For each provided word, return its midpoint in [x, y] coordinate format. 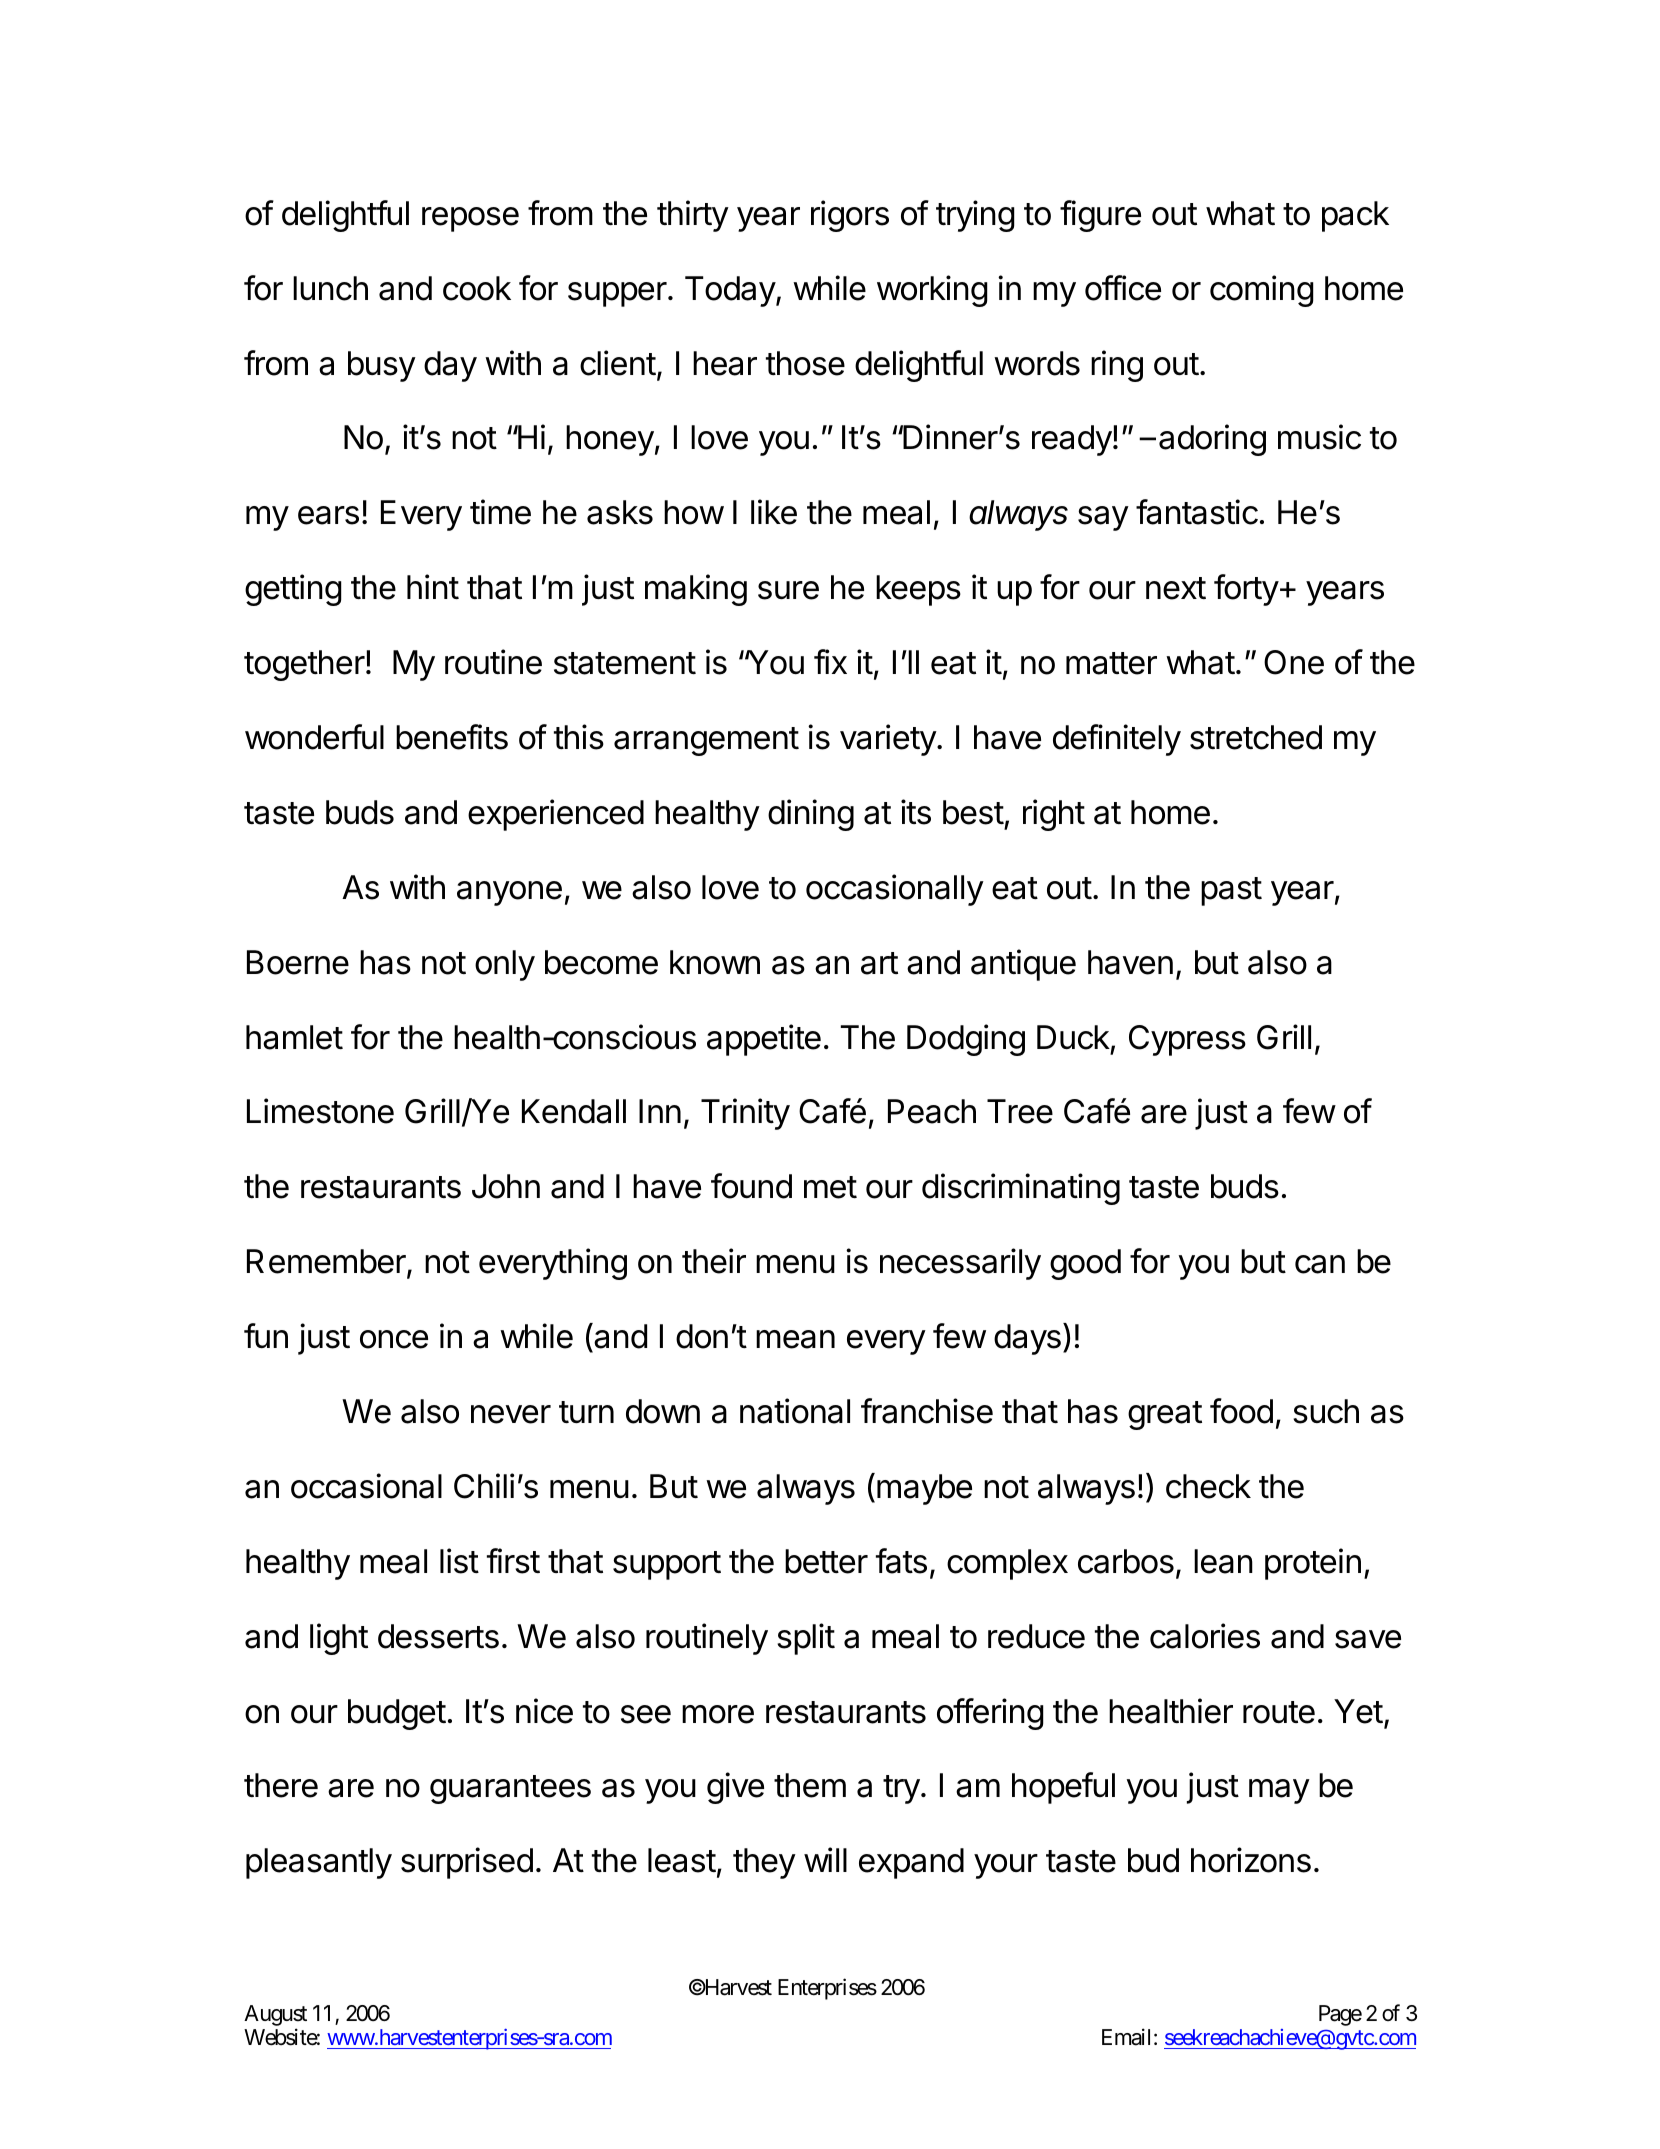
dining [811, 815]
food [1241, 1411]
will [825, 1859]
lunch [330, 288]
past [1231, 891]
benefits [452, 737]
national [795, 1411]
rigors [850, 216]
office [1123, 288]
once [394, 1339]
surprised [467, 1863]
